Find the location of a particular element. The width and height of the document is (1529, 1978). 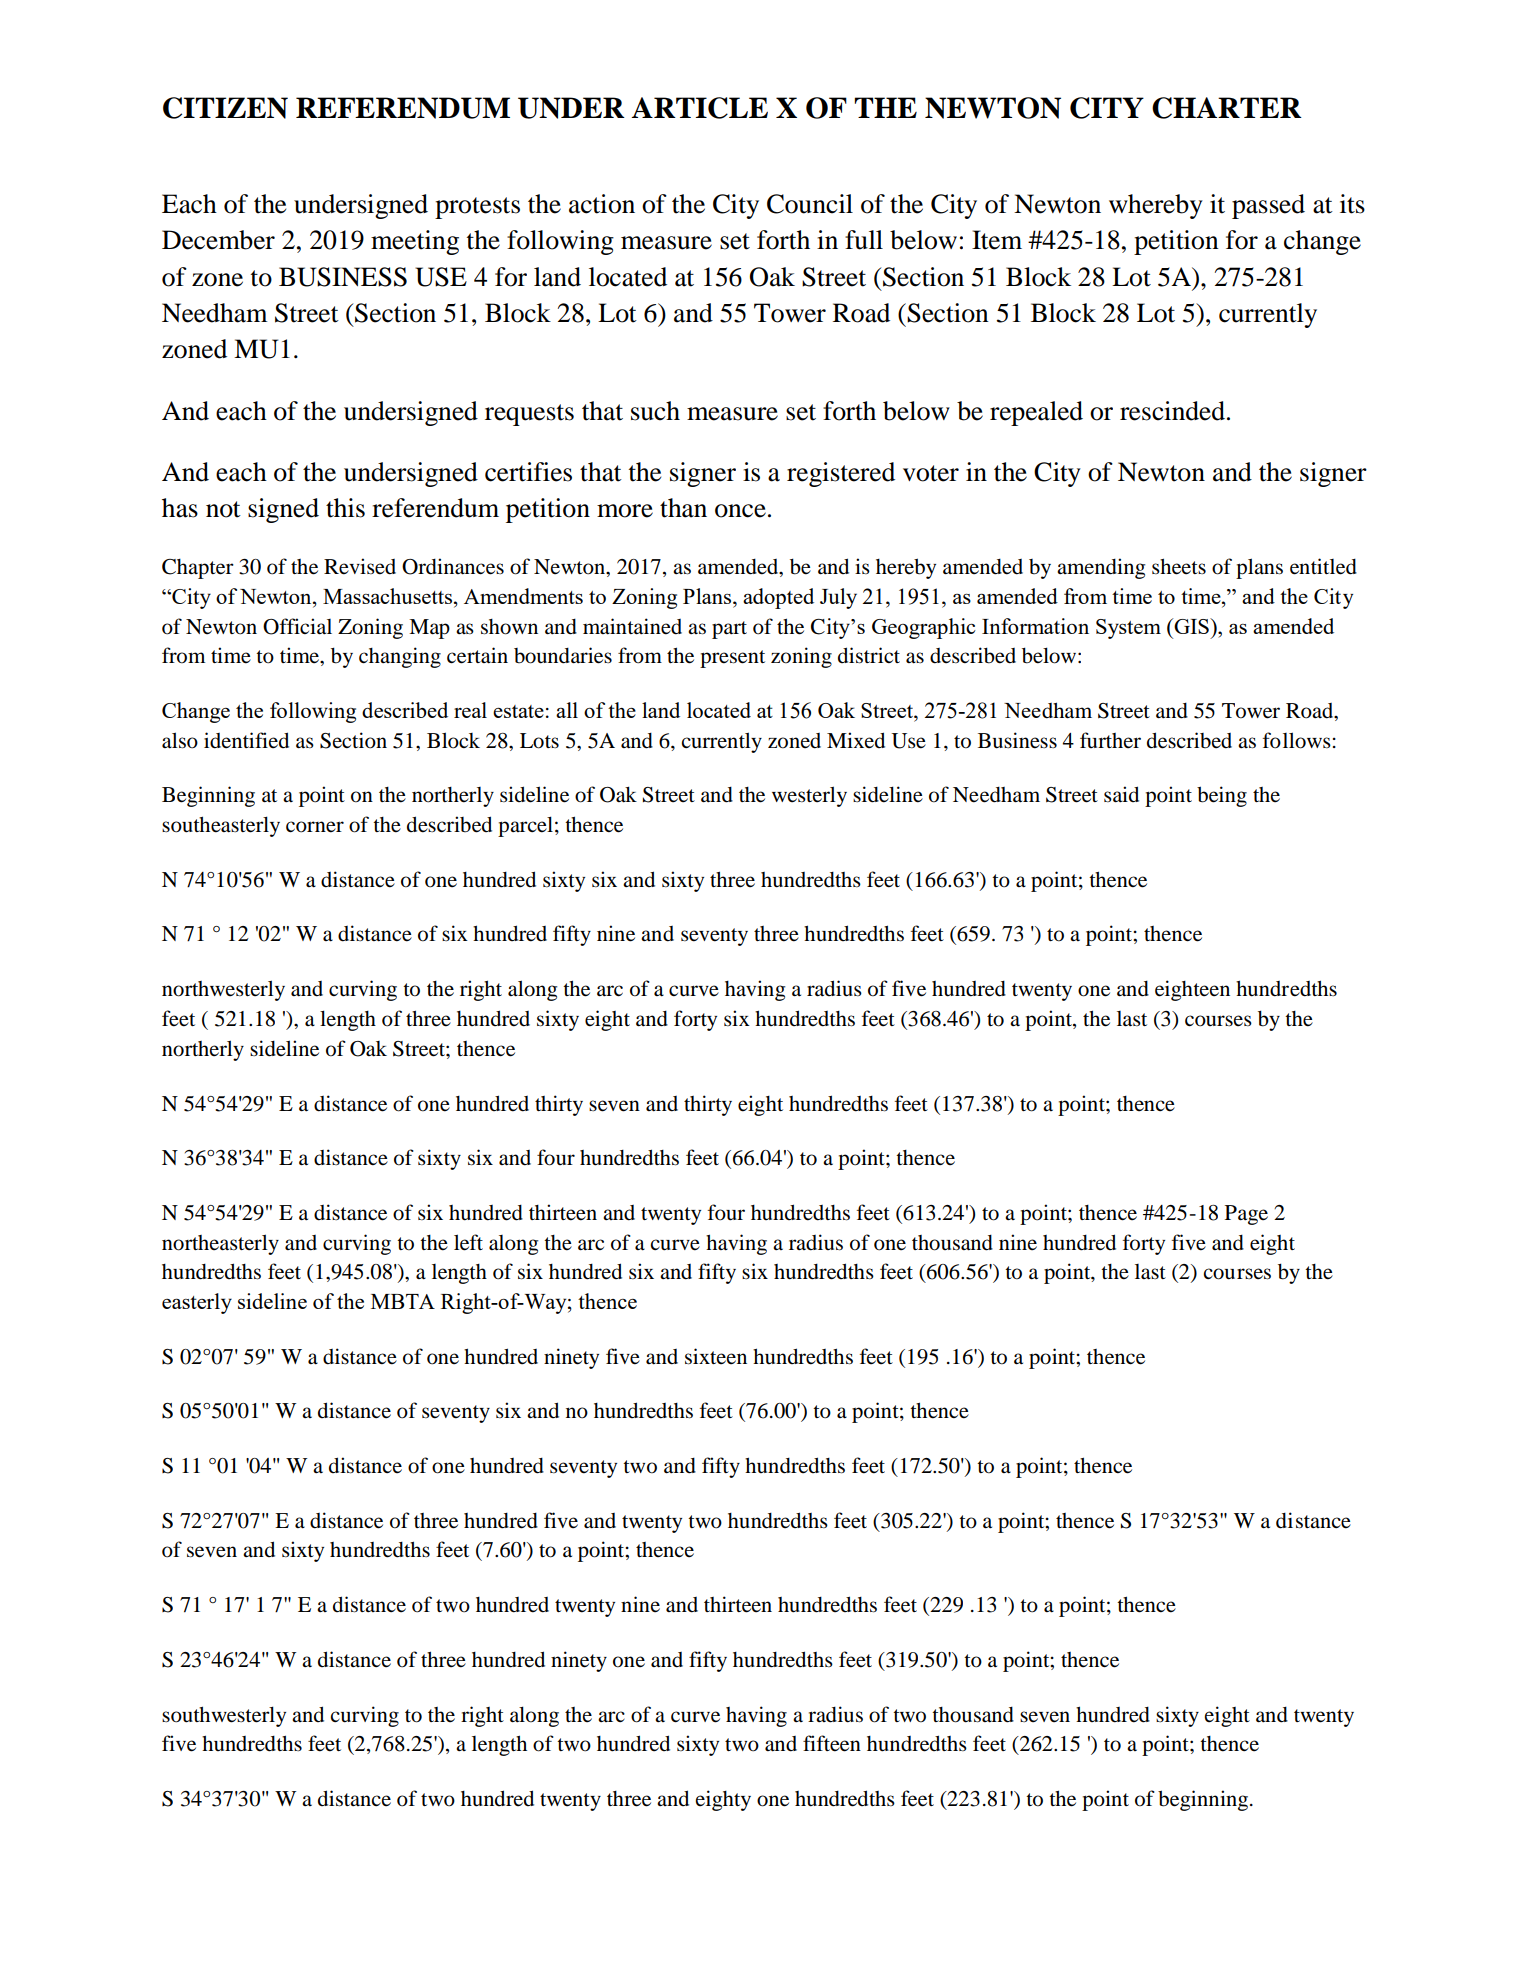

this is located at coordinates (345, 508).
